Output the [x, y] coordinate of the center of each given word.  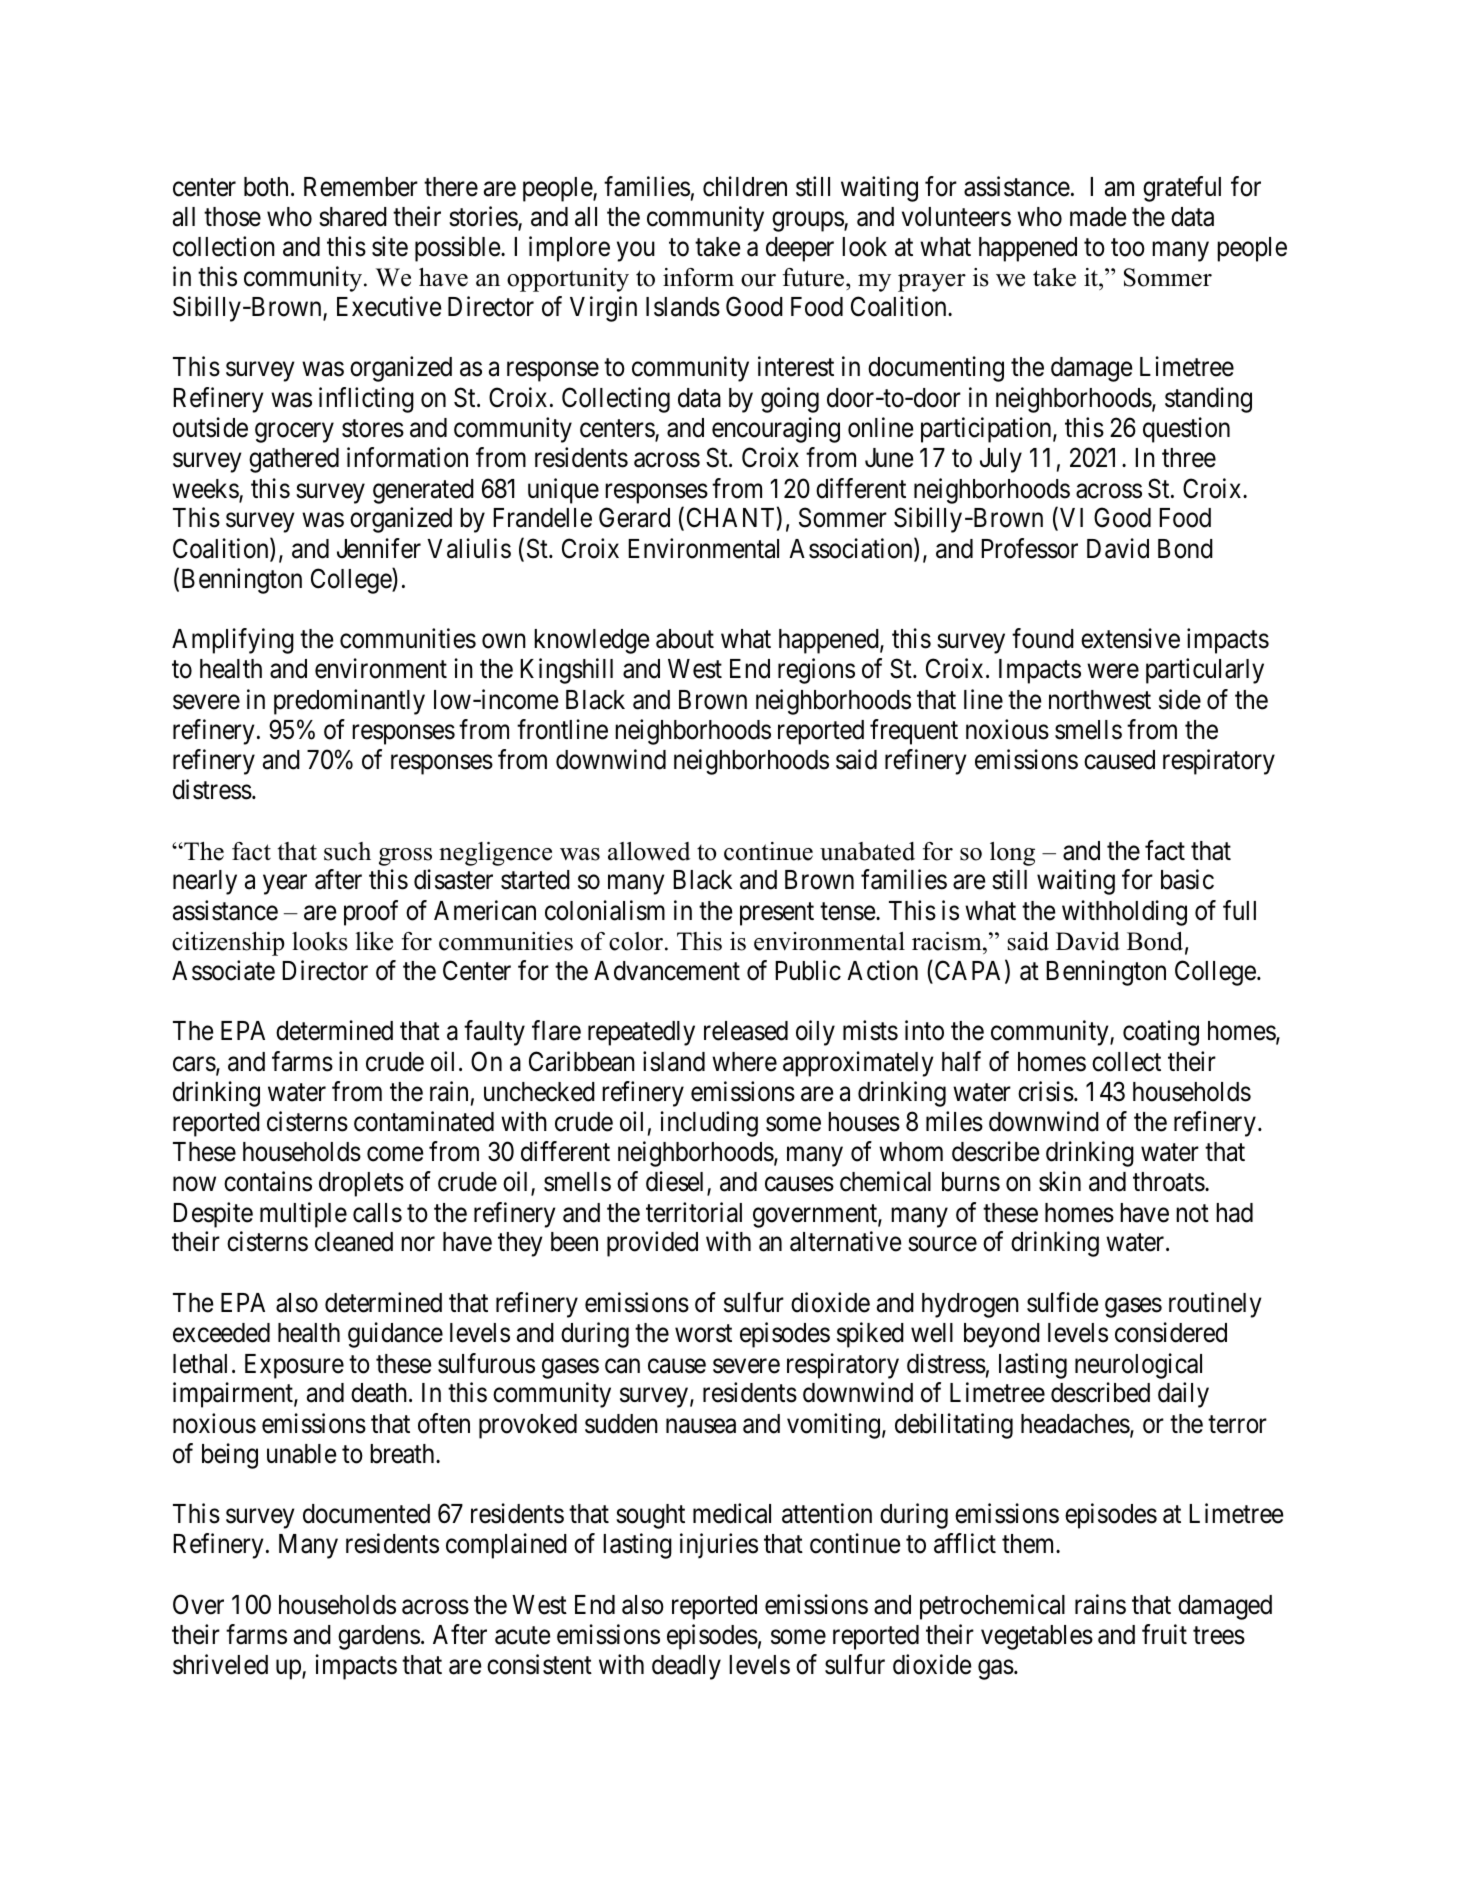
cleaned [354, 1242]
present [777, 914]
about [685, 639]
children [745, 186]
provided [652, 1244]
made [1098, 217]
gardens [379, 1637]
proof [371, 913]
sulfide [1062, 1302]
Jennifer [379, 548]
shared [353, 217]
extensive [1130, 639]
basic [1187, 880]
